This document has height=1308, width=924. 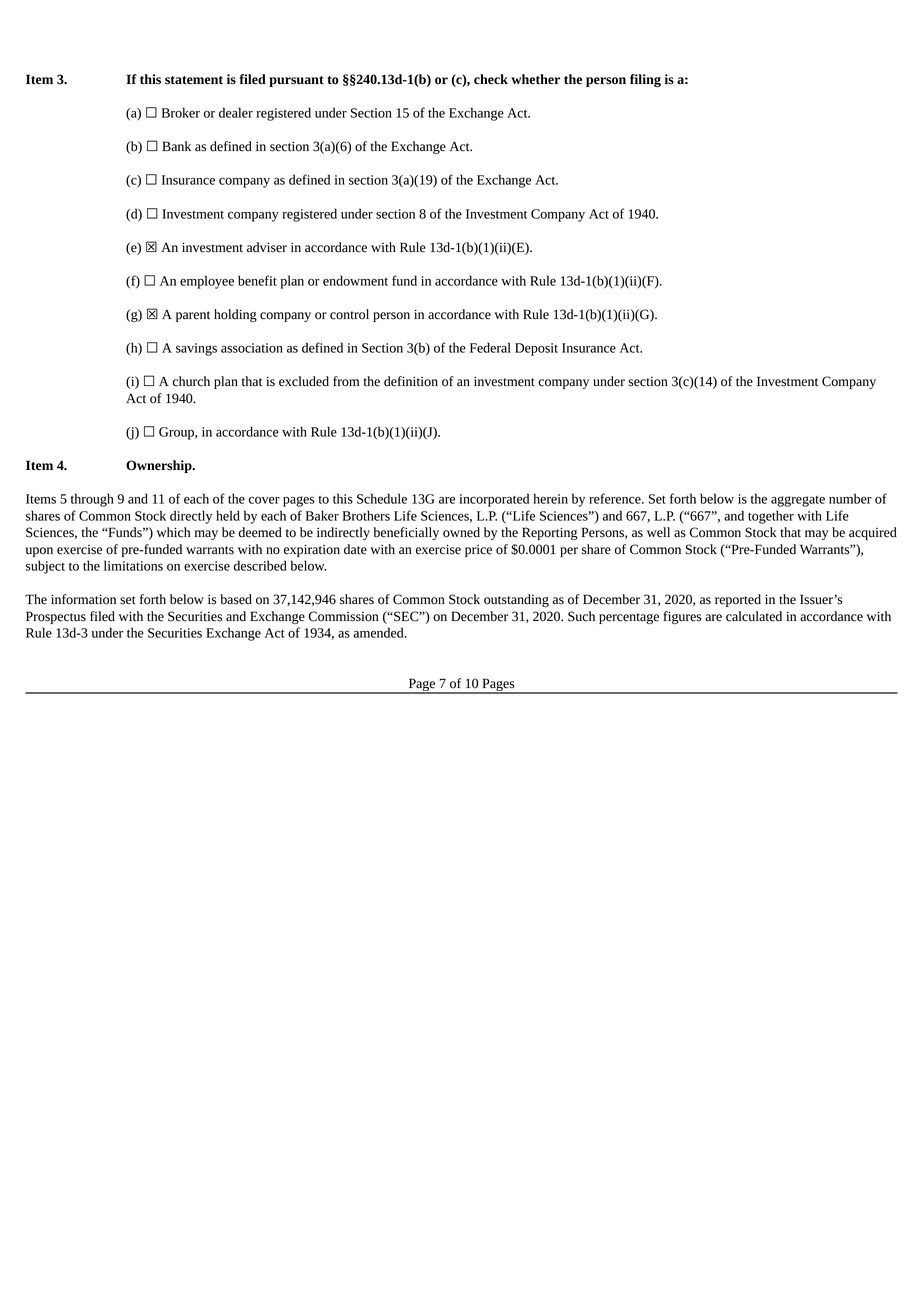 I want to click on Federal, so click(x=490, y=347).
